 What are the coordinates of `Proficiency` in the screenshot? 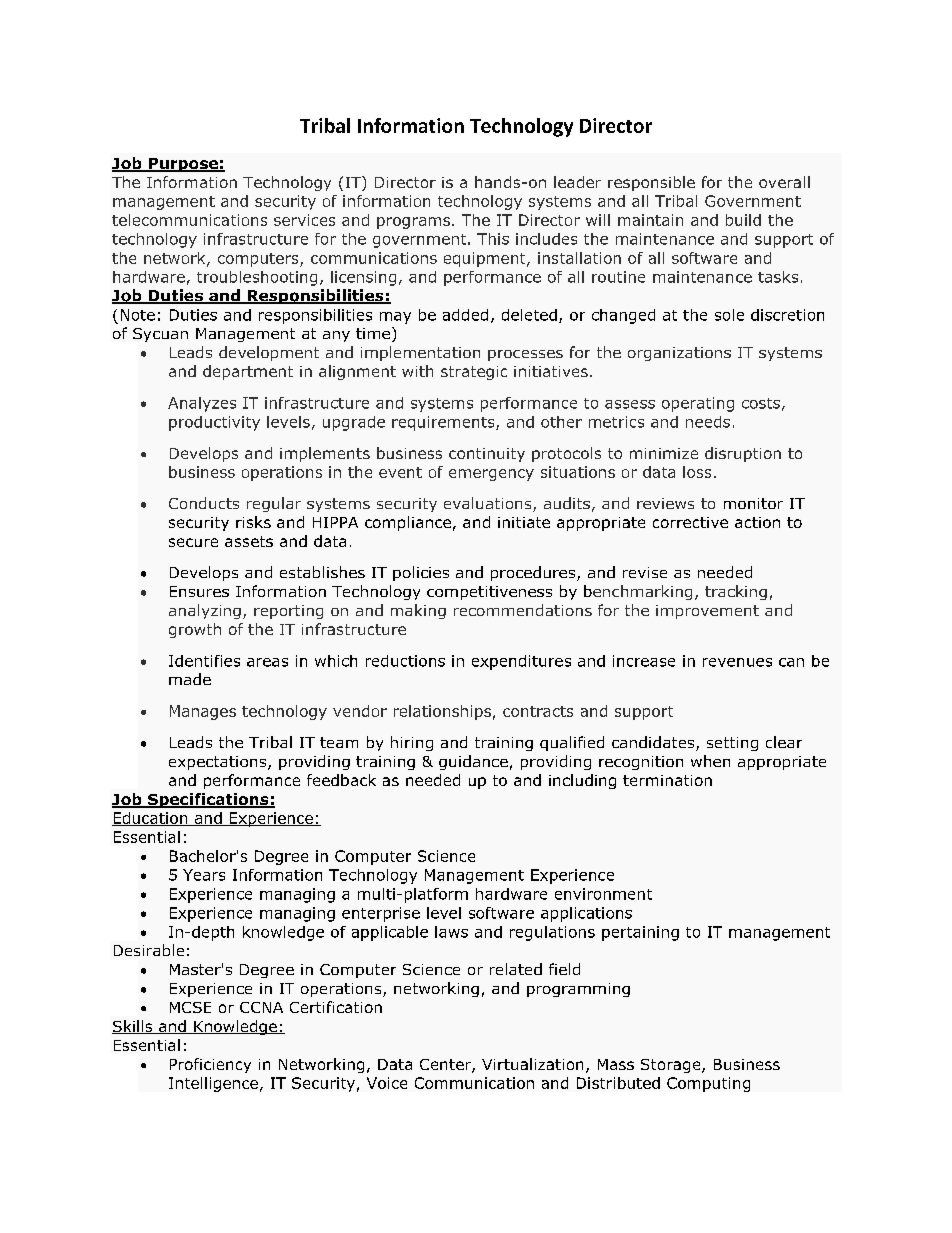 It's located at (210, 1065).
